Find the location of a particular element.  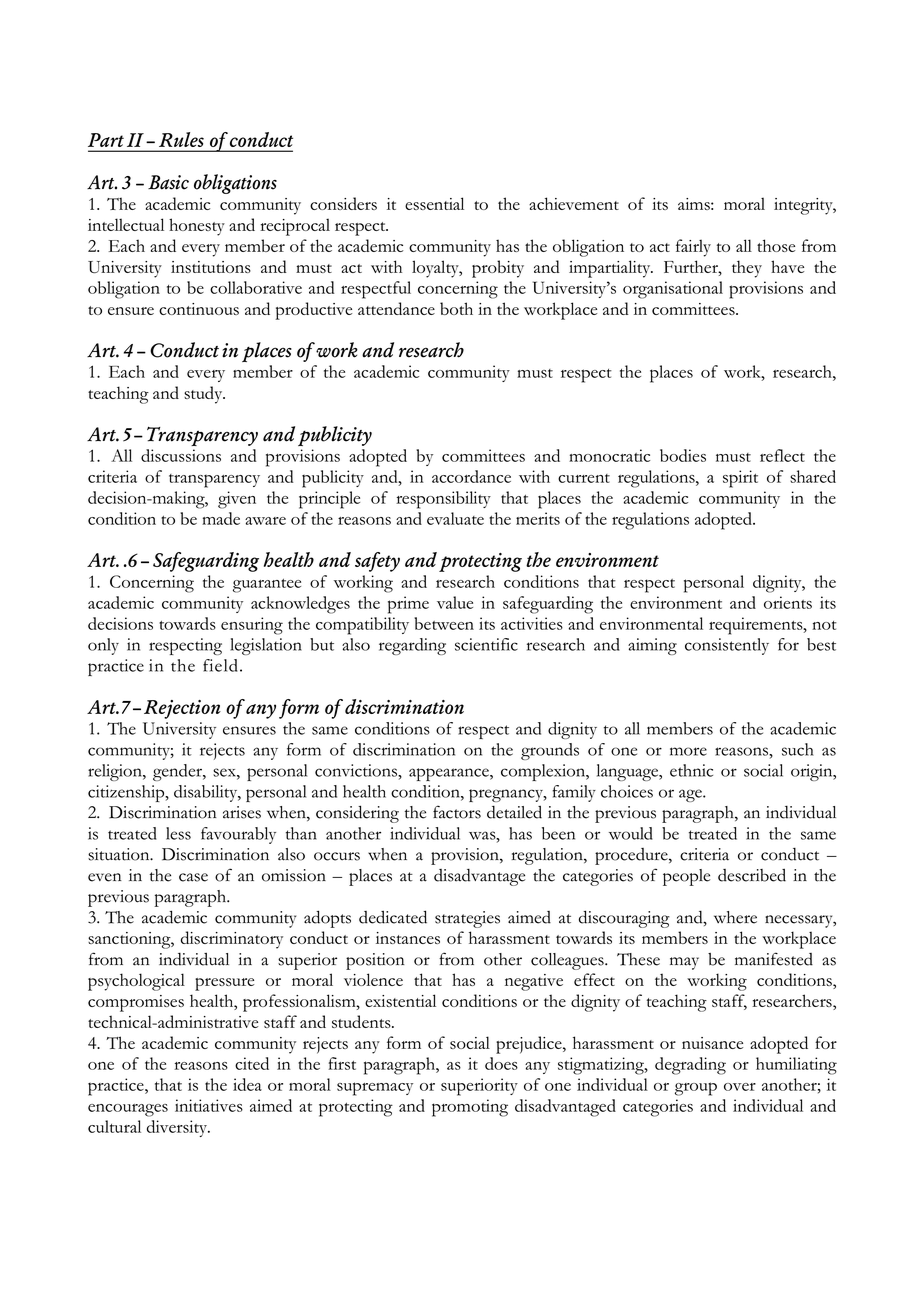

promoting is located at coordinates (470, 1108).
